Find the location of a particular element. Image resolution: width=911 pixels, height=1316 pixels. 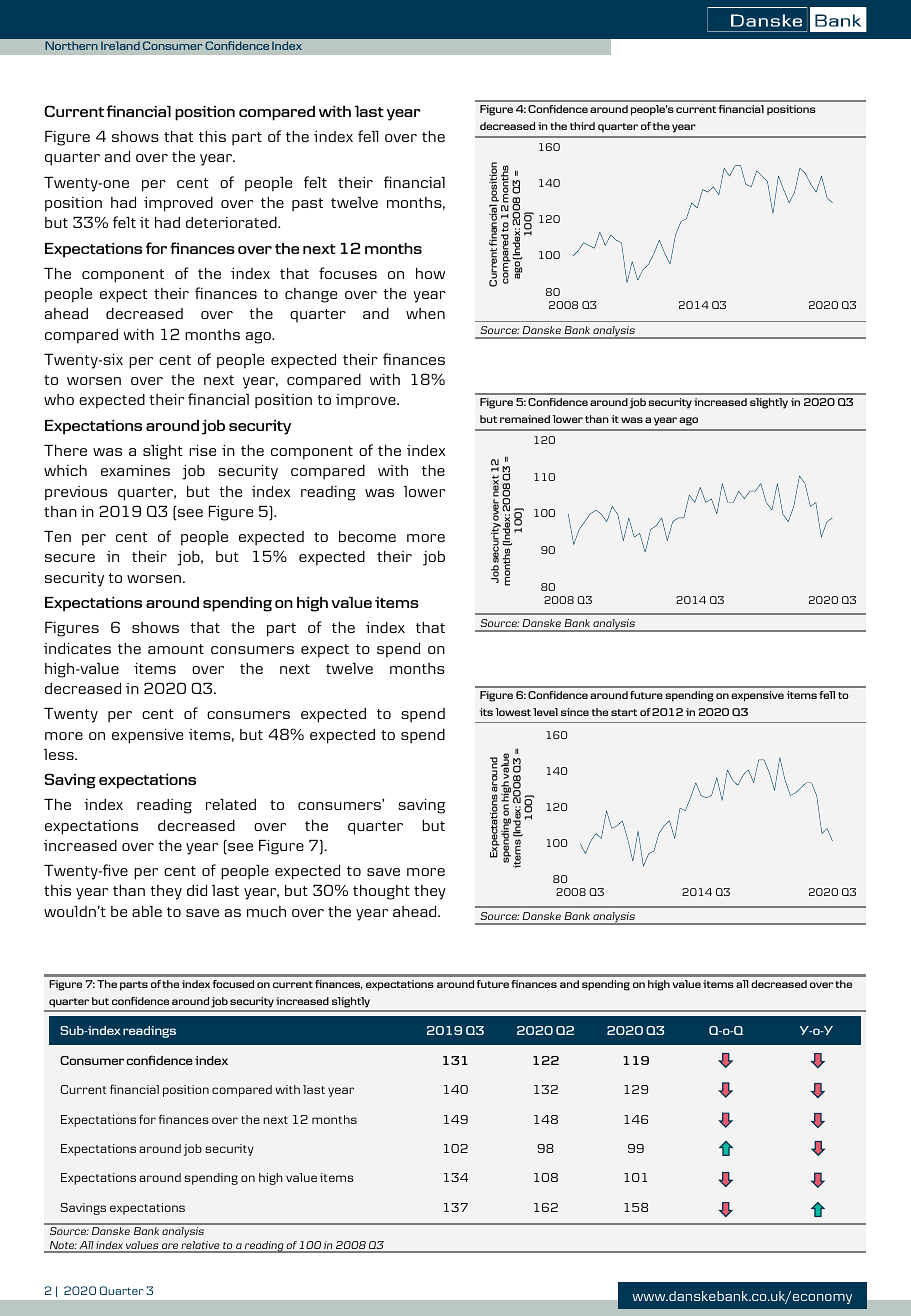

third is located at coordinates (582, 126).
